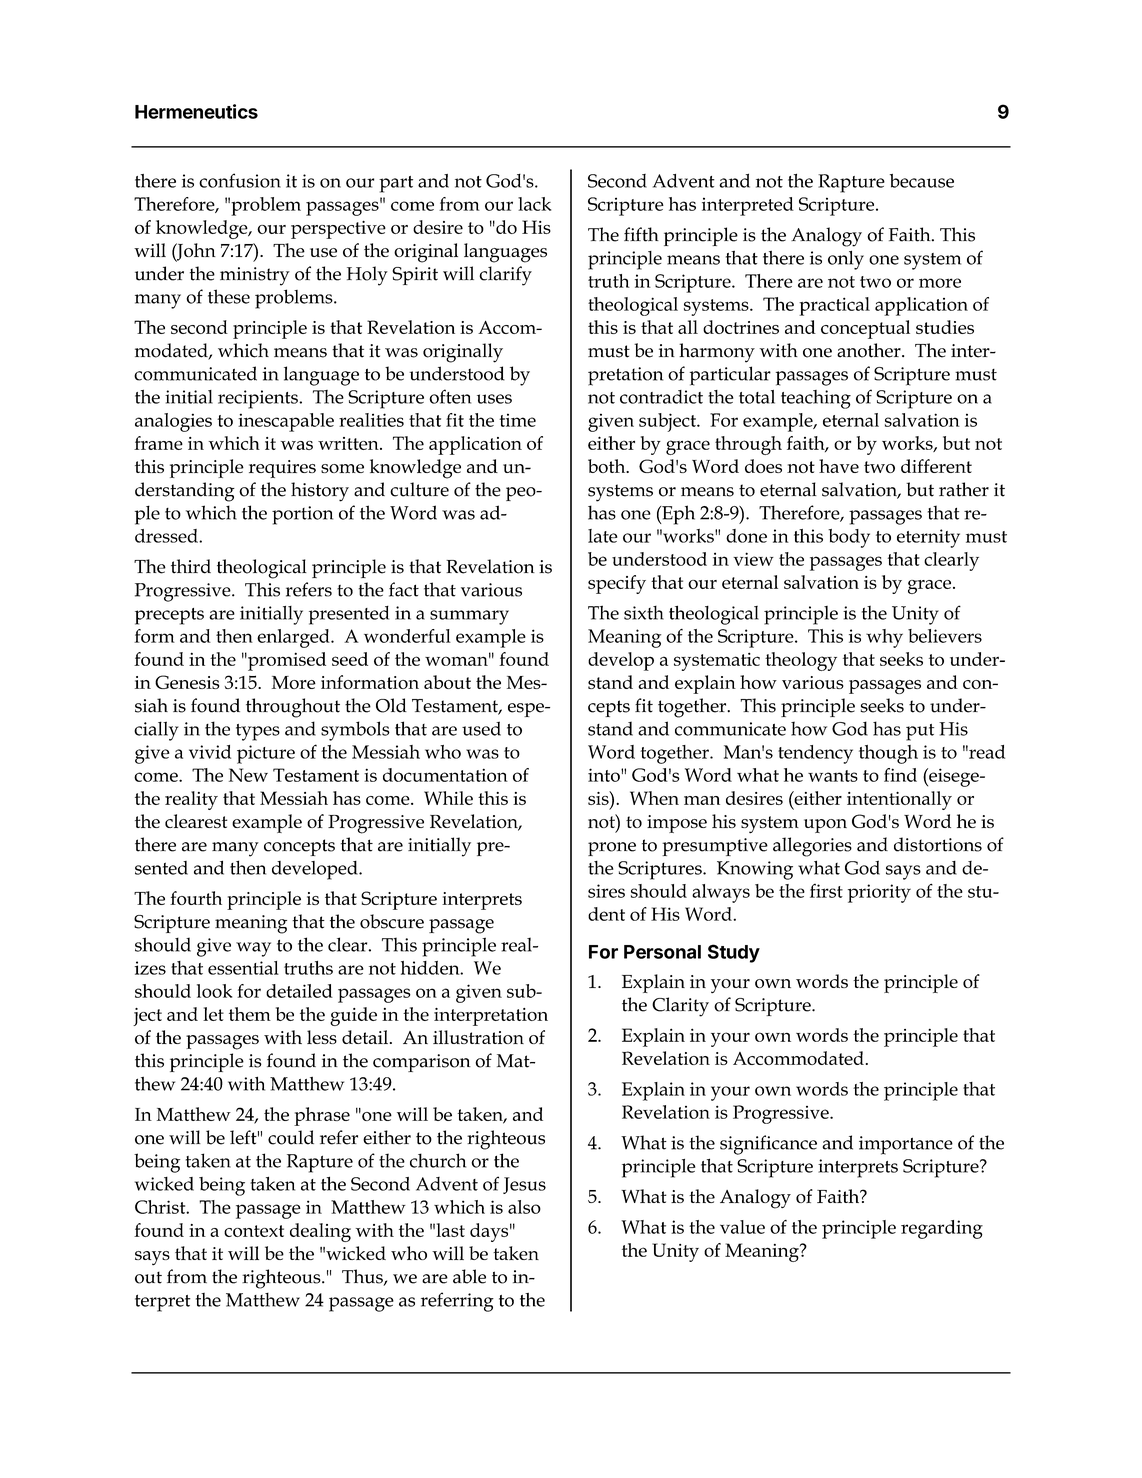 The width and height of the screenshot is (1142, 1478). I want to click on enlarged, so click(294, 638).
